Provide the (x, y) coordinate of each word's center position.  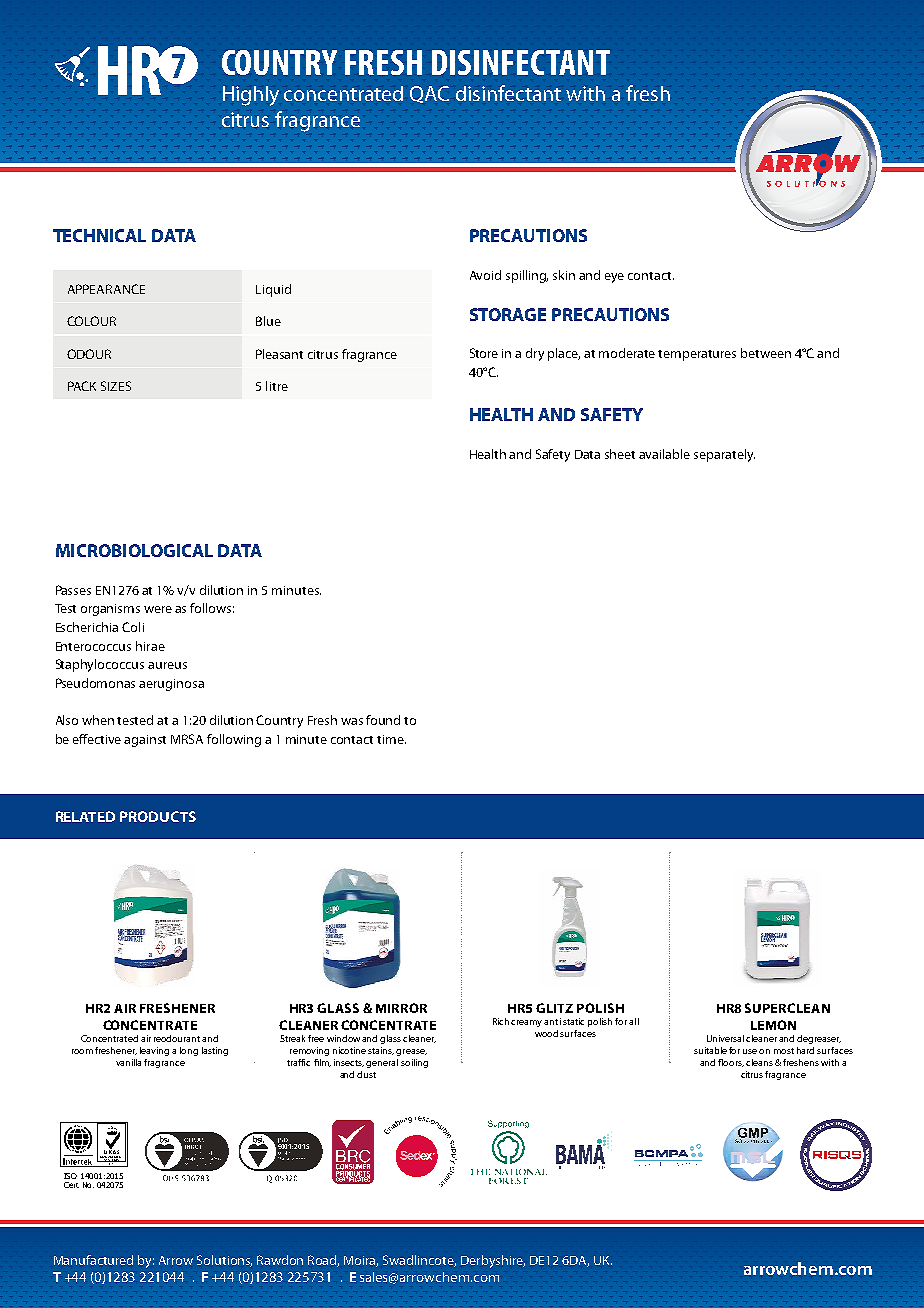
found (383, 720)
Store (484, 353)
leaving (154, 1051)
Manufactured (93, 1260)
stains (381, 1051)
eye (614, 278)
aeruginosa (171, 685)
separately (724, 455)
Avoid (485, 275)
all (634, 1021)
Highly (251, 96)
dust (366, 1074)
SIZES (116, 386)
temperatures (697, 355)
